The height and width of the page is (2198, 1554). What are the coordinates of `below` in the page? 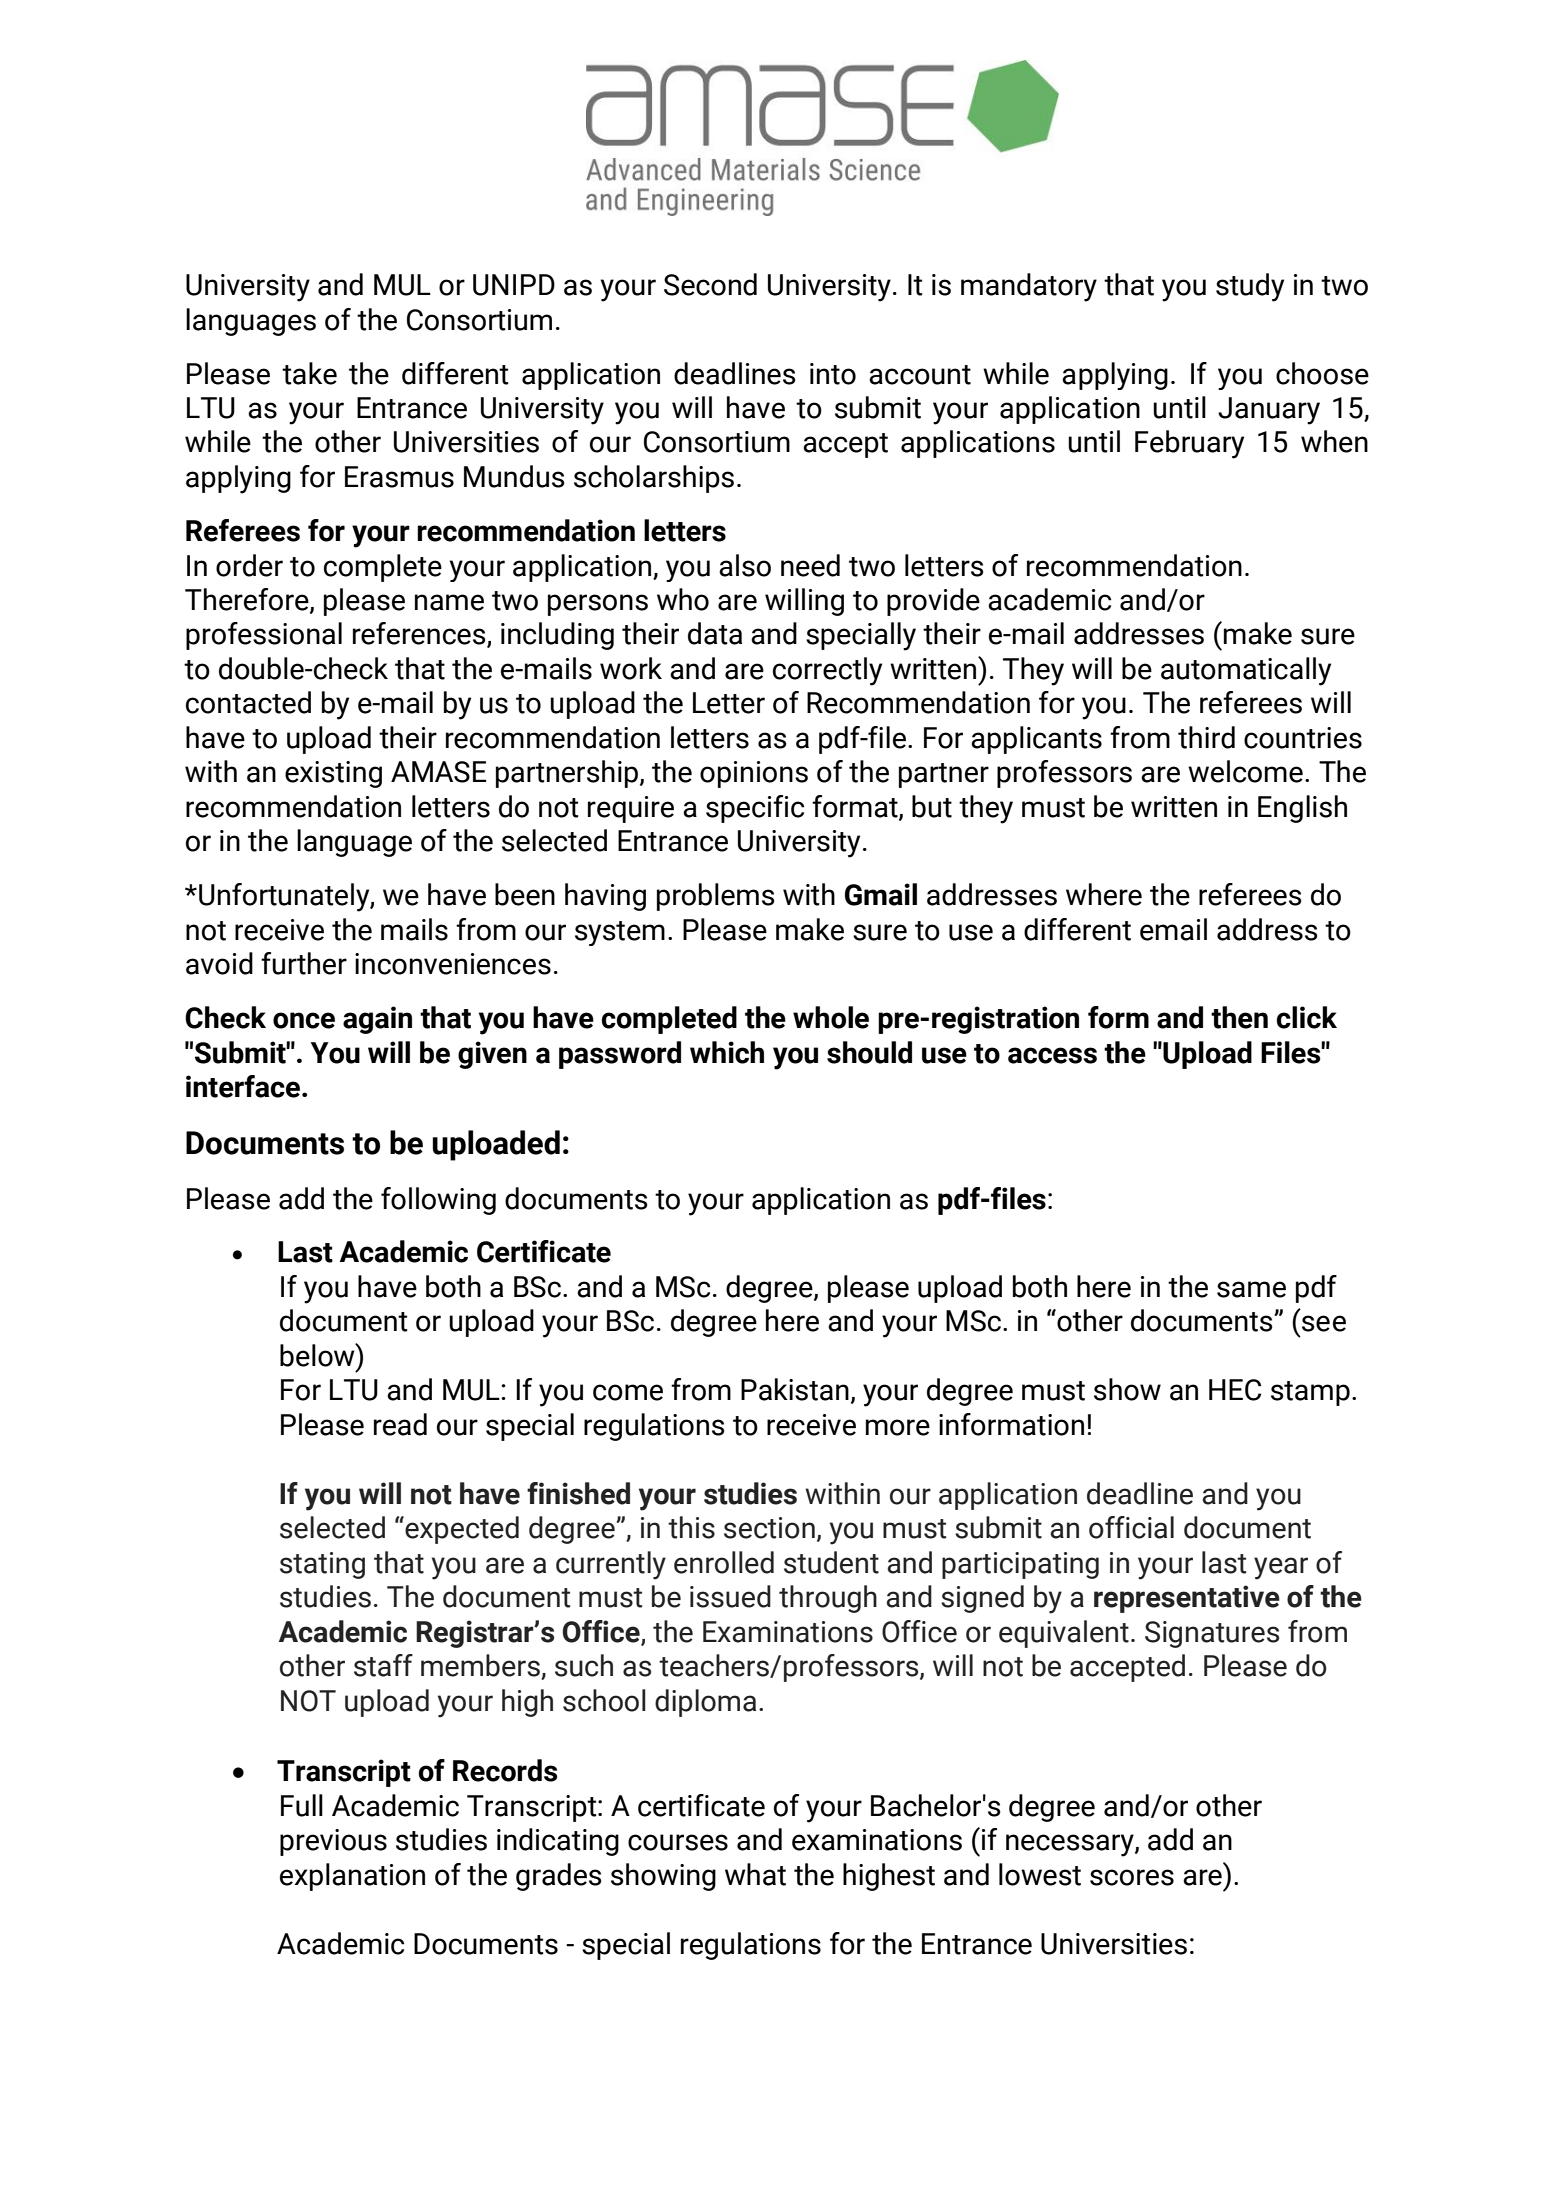 It's located at (318, 1355).
